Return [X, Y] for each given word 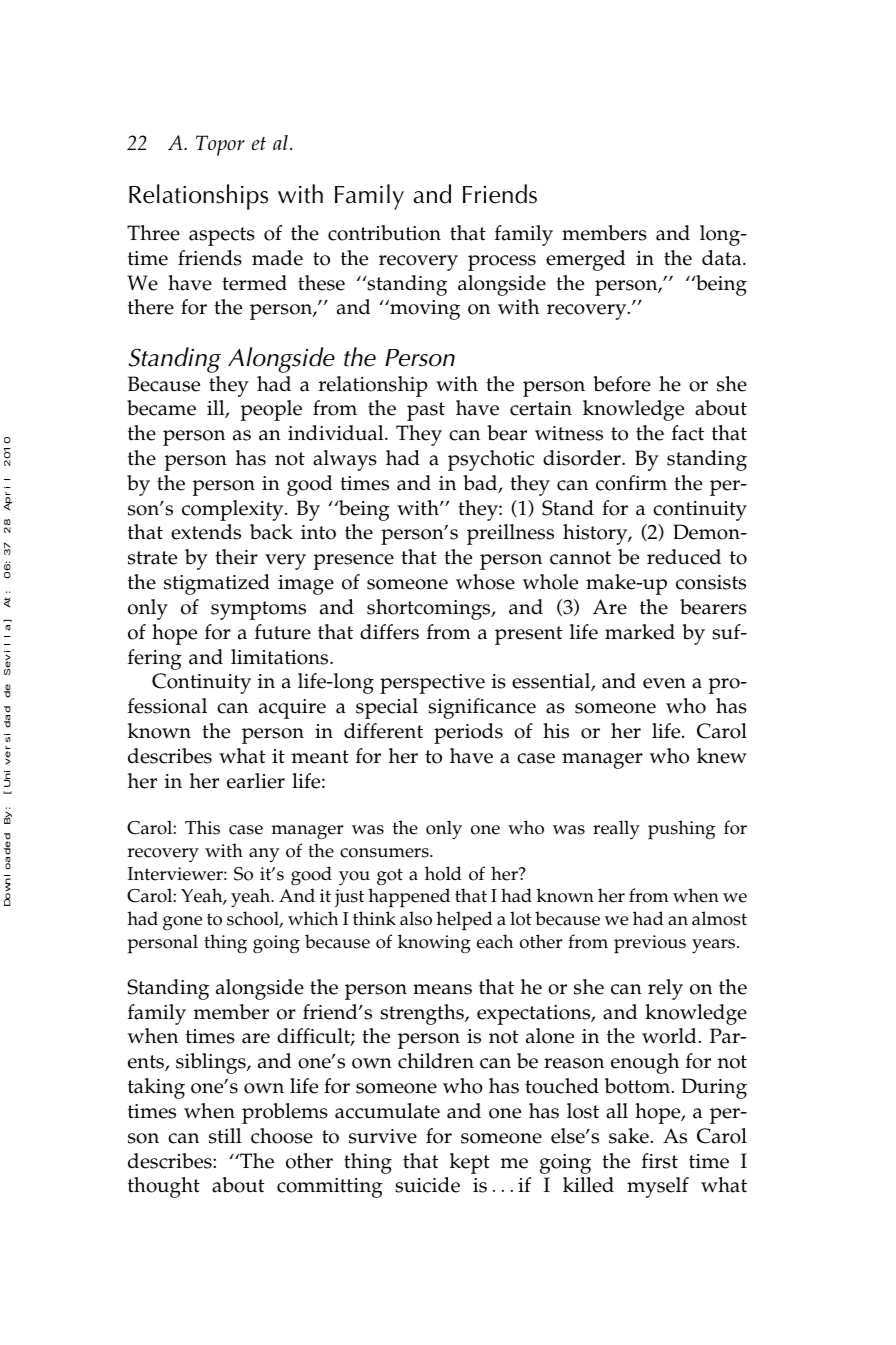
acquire [292, 709]
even [664, 683]
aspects [222, 236]
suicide [427, 1185]
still [225, 1136]
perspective [432, 684]
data [723, 258]
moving [424, 310]
